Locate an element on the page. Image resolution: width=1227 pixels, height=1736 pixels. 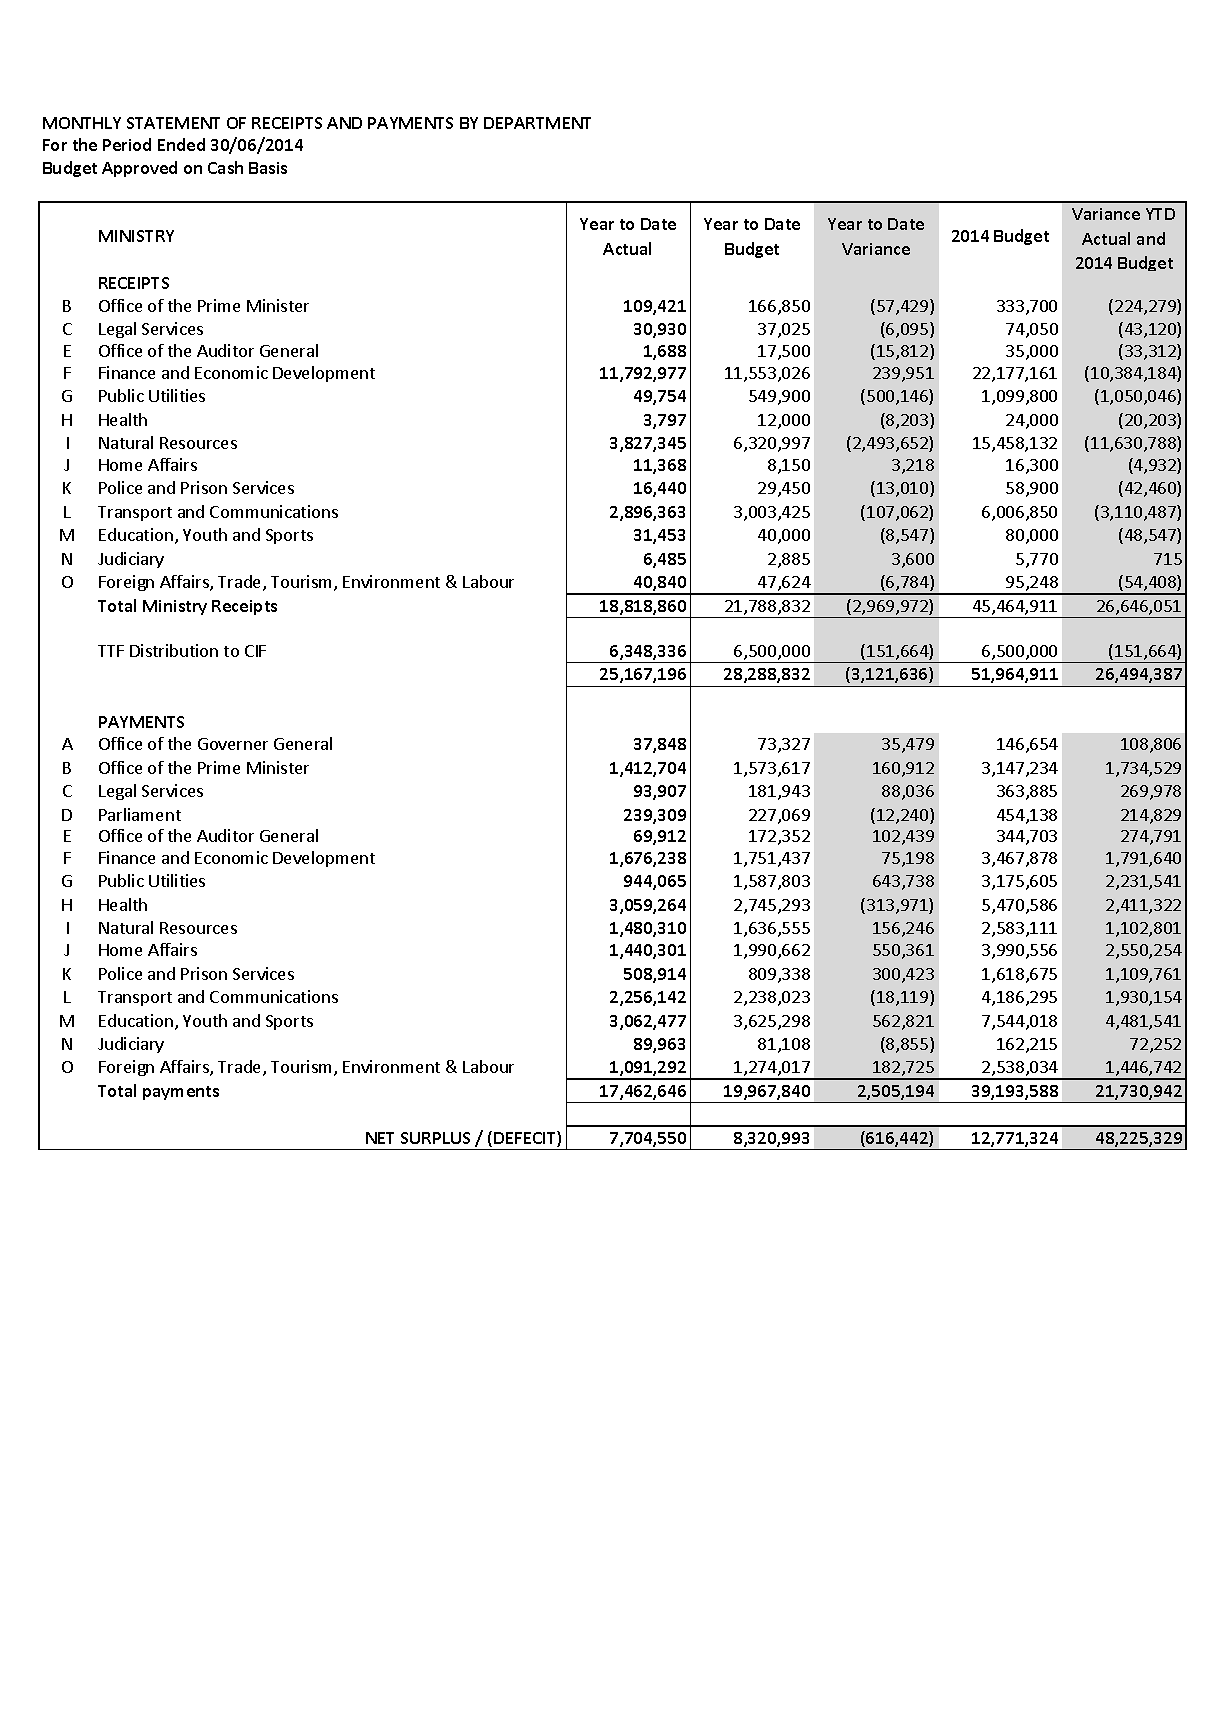
CIF is located at coordinates (255, 651).
